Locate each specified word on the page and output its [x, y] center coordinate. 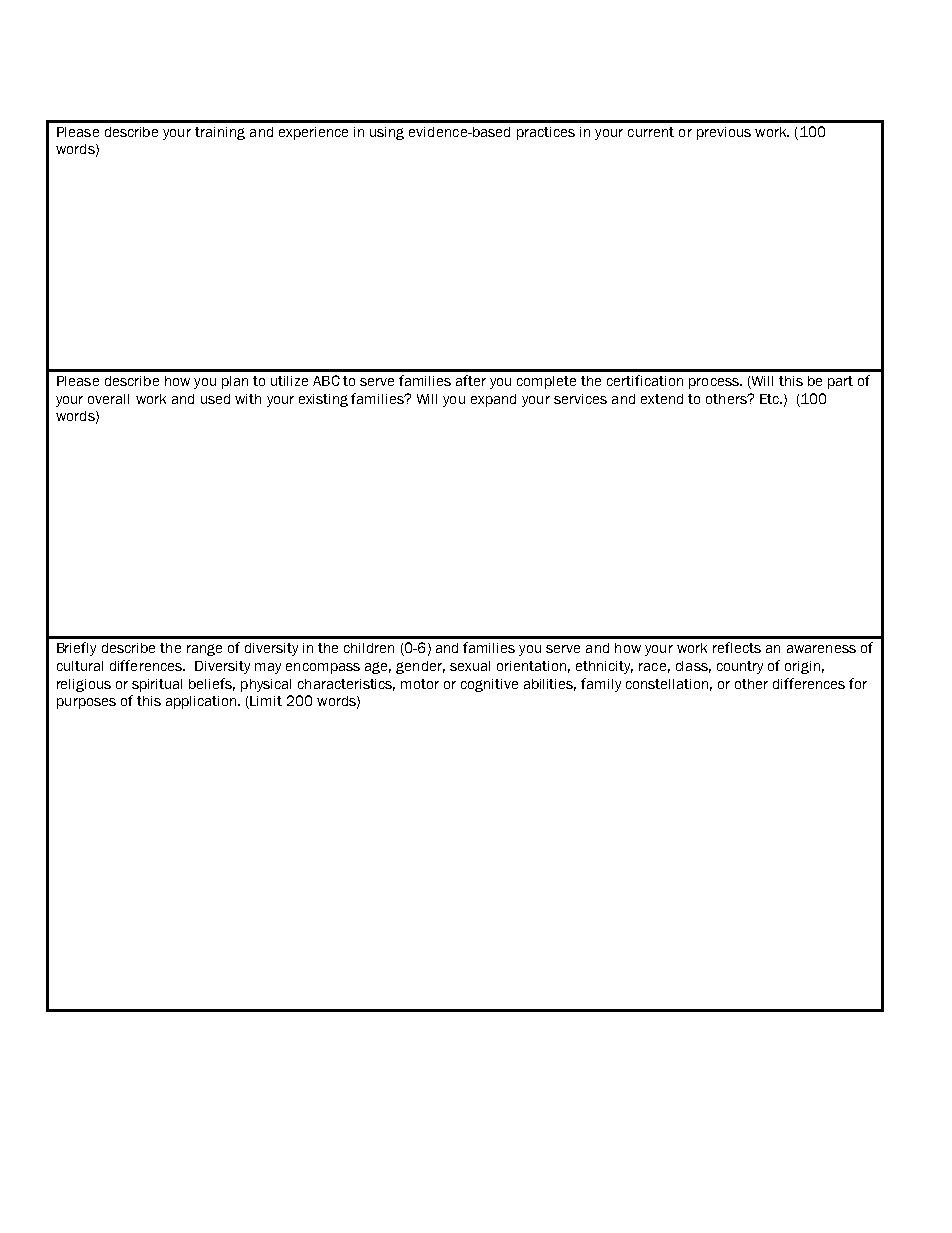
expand [493, 400]
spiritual [157, 685]
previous [724, 133]
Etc [770, 399]
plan [235, 382]
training [220, 133]
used [215, 399]
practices [546, 133]
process [715, 383]
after [471, 380]
